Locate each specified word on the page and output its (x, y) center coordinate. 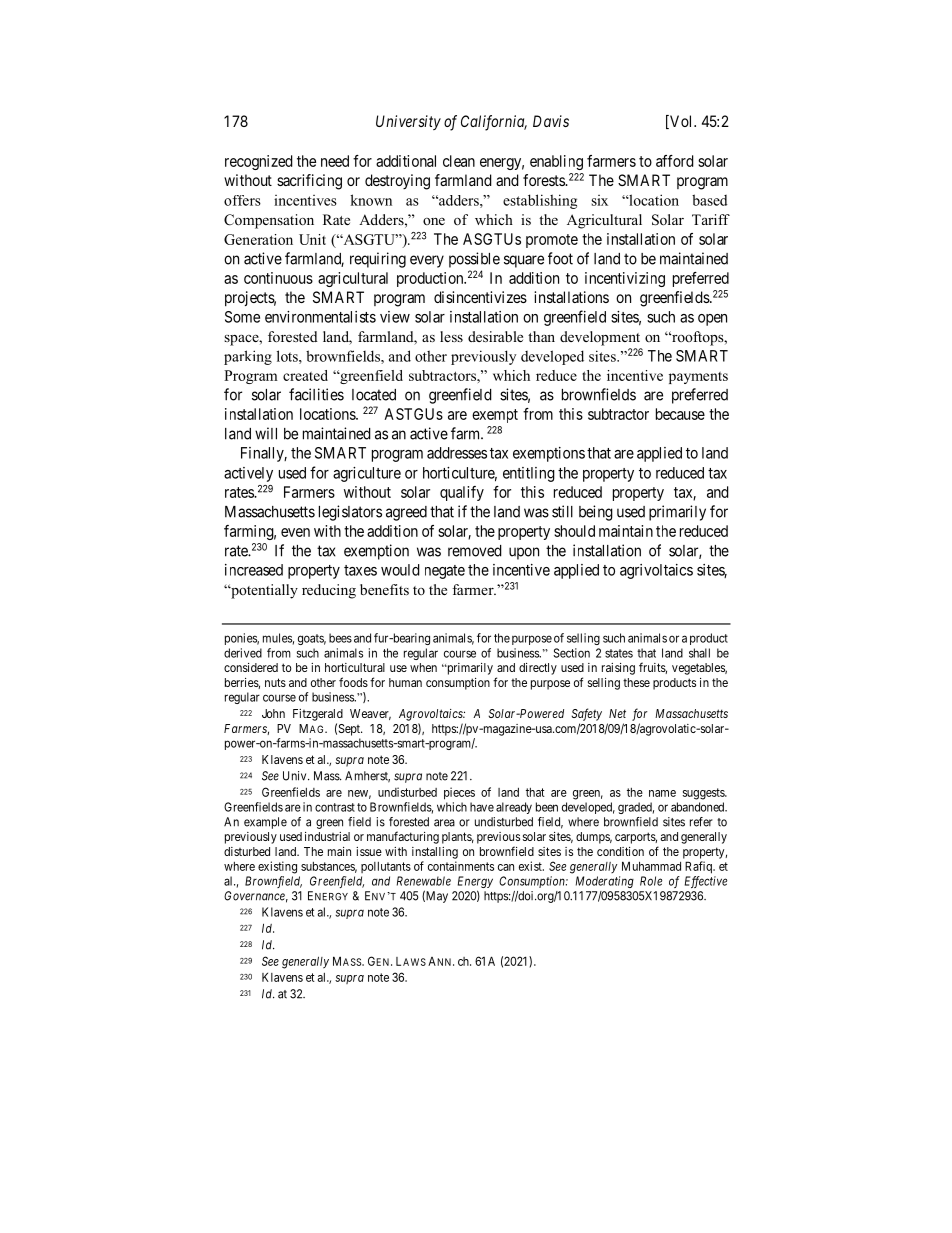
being (596, 513)
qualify (462, 493)
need (335, 161)
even (295, 532)
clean (459, 161)
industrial (327, 836)
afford (675, 161)
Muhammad (651, 866)
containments (461, 866)
